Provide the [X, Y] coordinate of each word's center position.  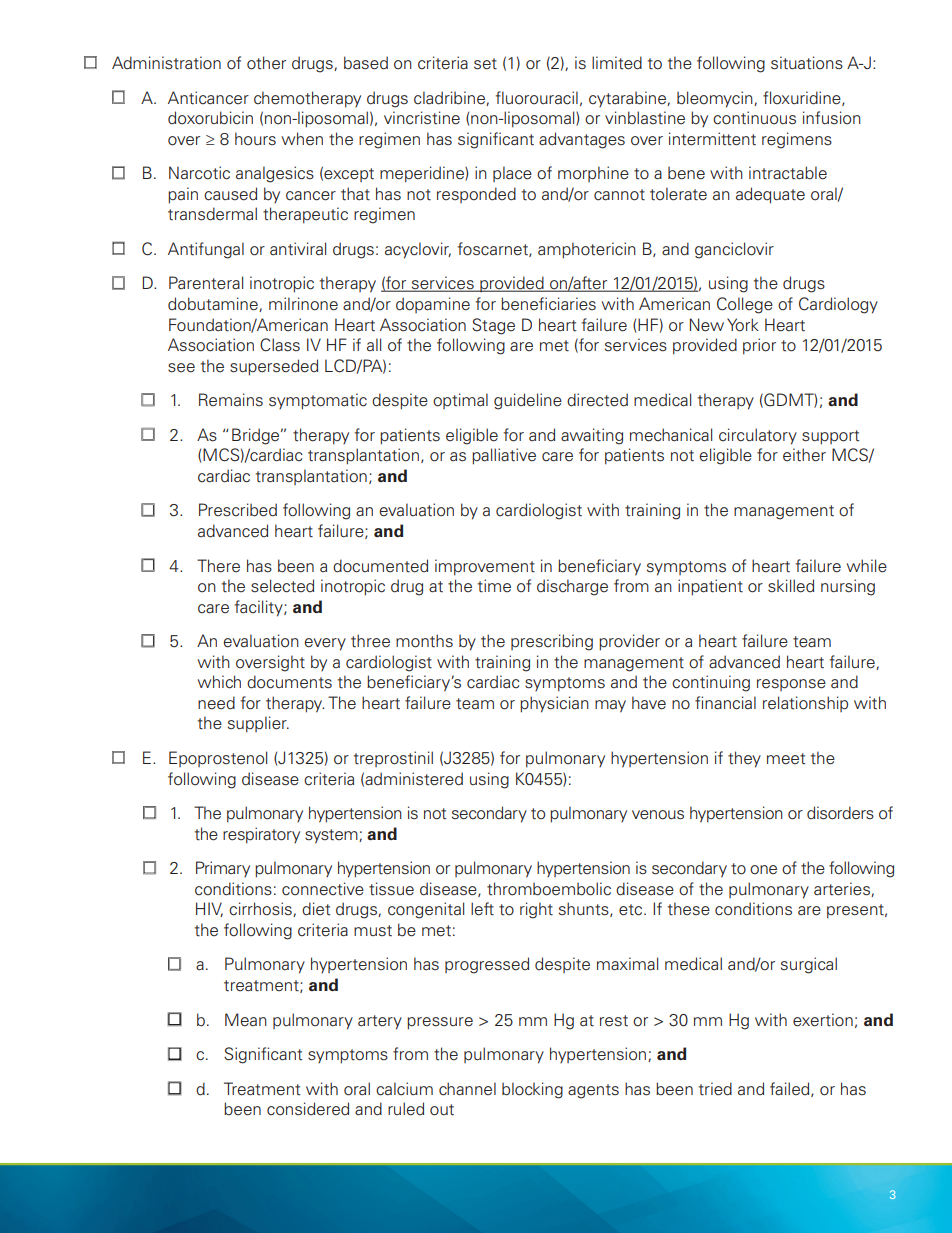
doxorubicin [210, 118]
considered [308, 1109]
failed [791, 1089]
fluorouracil [537, 98]
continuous [754, 118]
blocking [532, 1090]
